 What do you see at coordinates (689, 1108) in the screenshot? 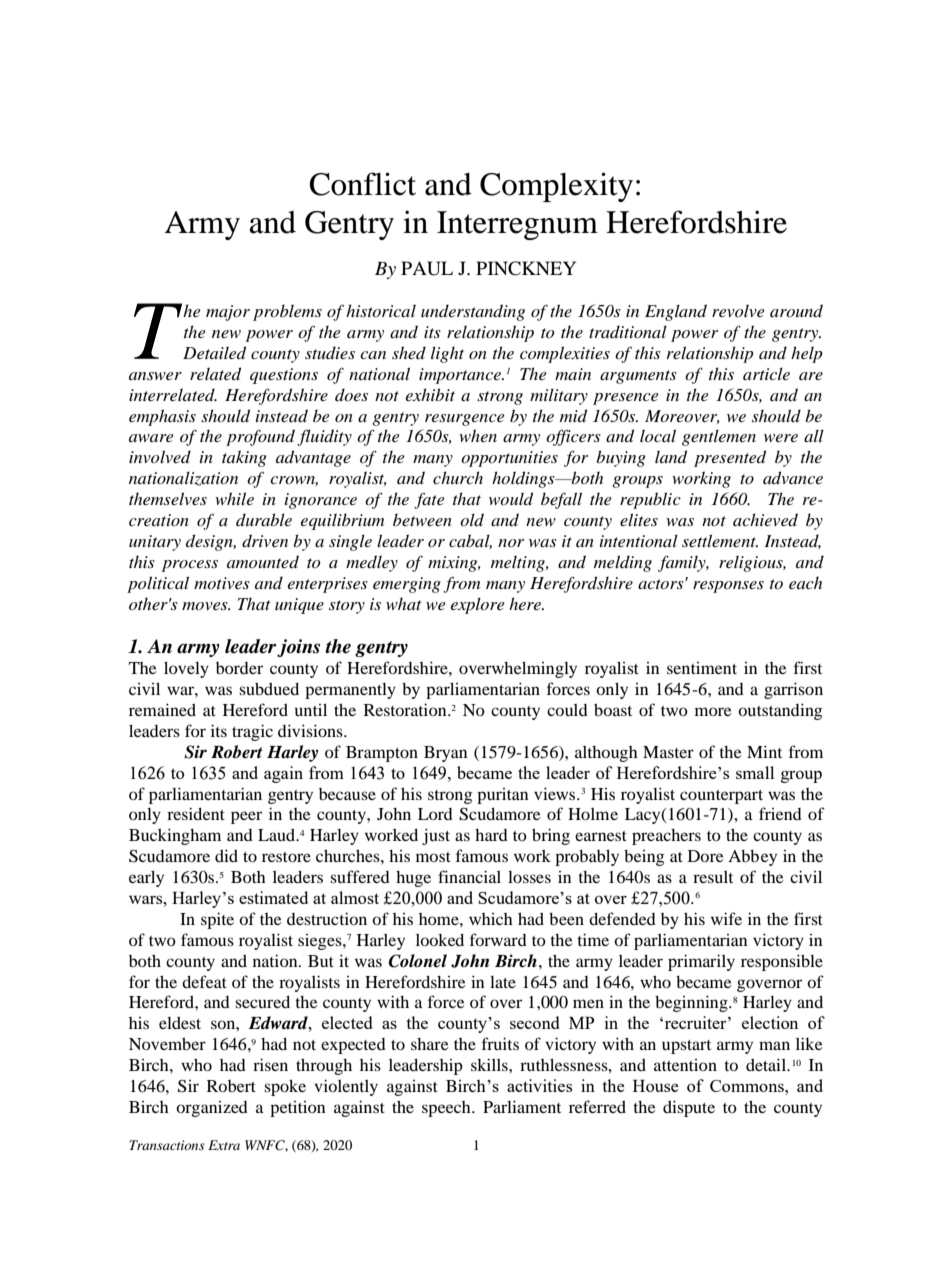
I see `dispute` at bounding box center [689, 1108].
